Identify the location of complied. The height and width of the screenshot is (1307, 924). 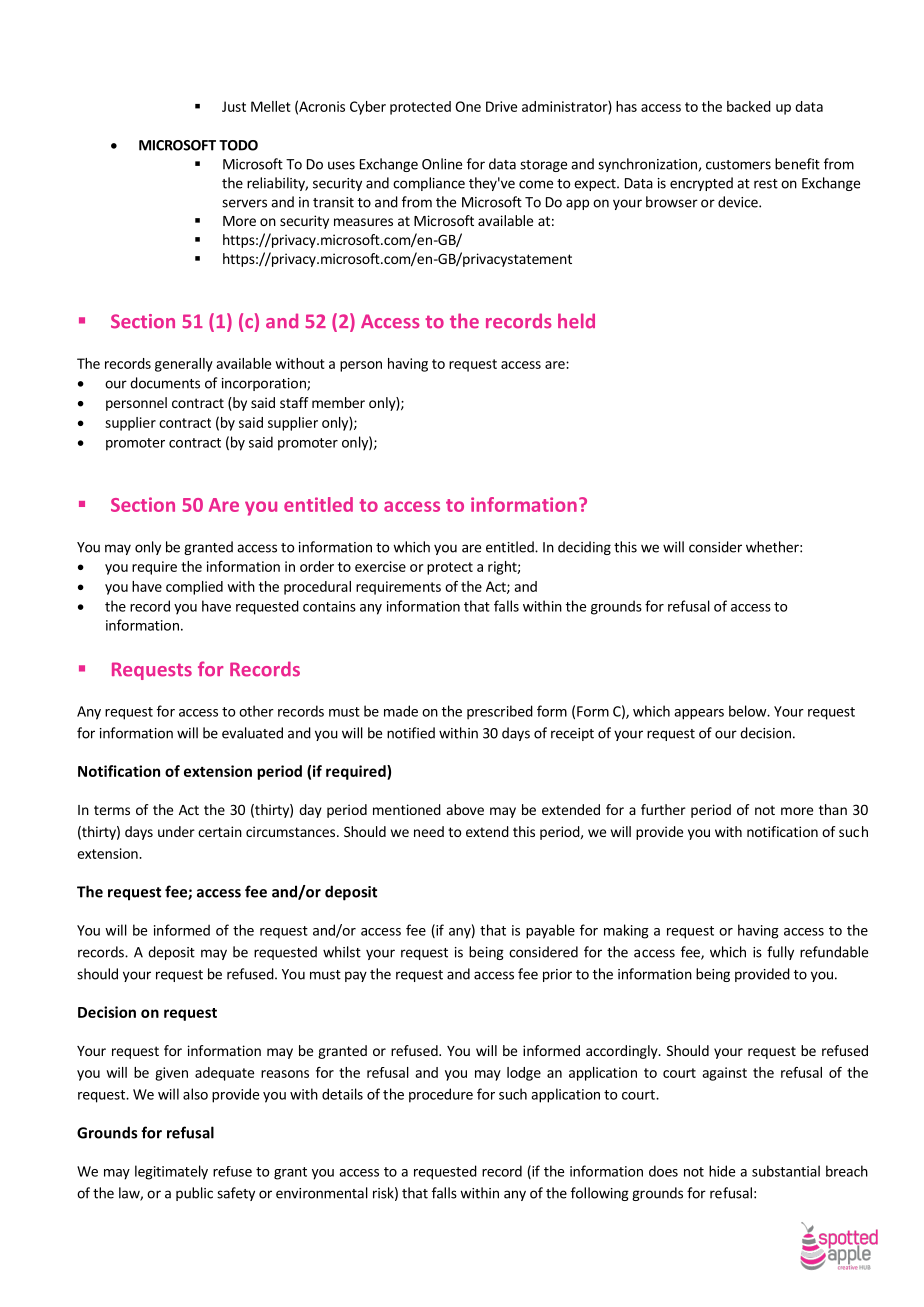
(194, 588).
